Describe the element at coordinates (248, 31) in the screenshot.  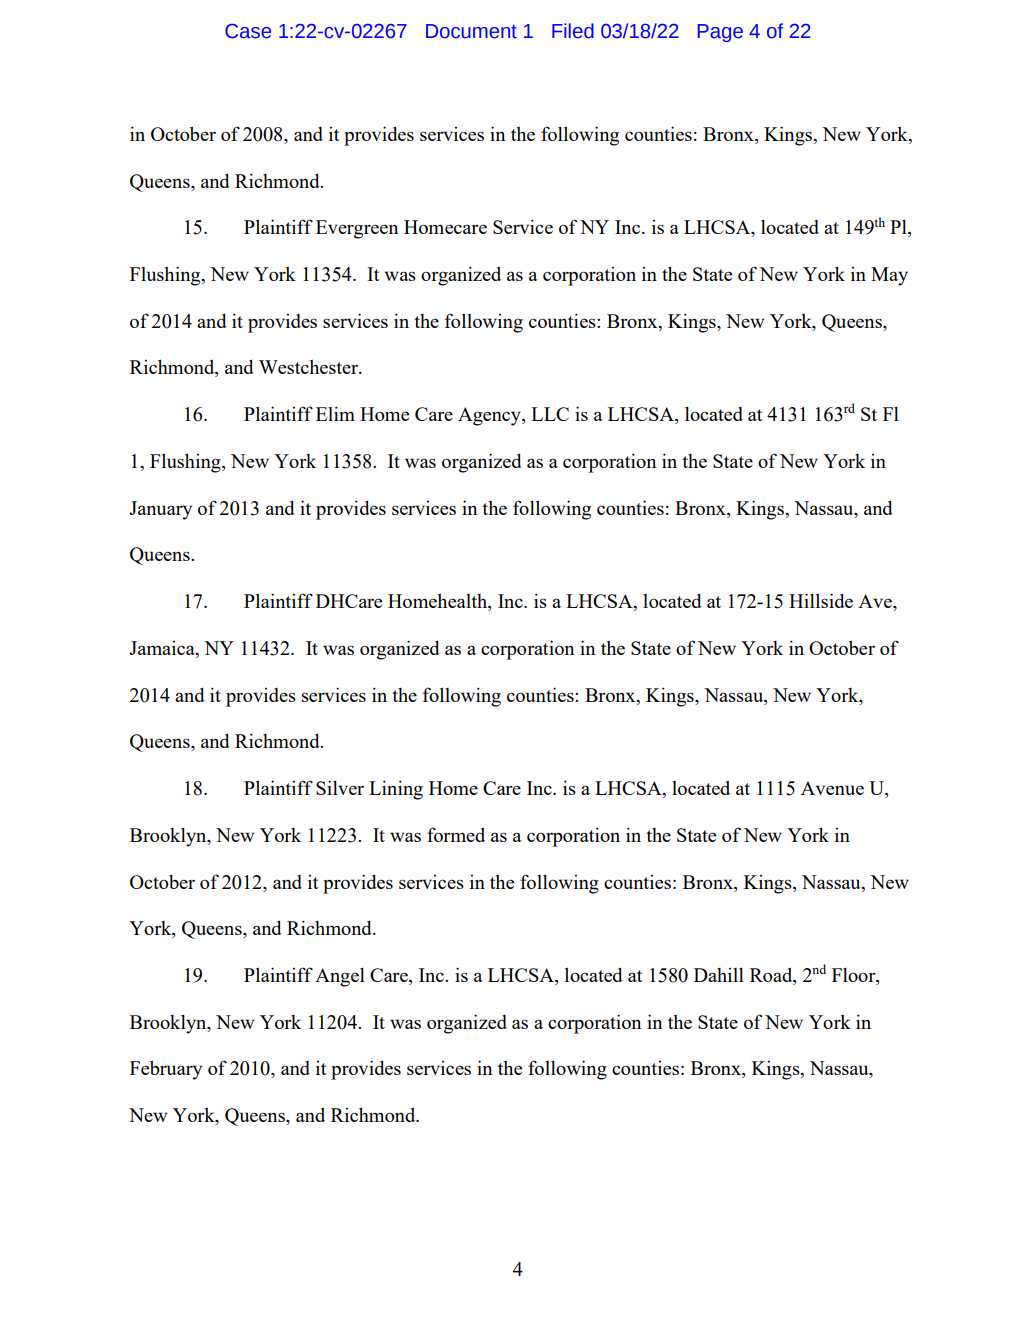
I see `Case` at that location.
